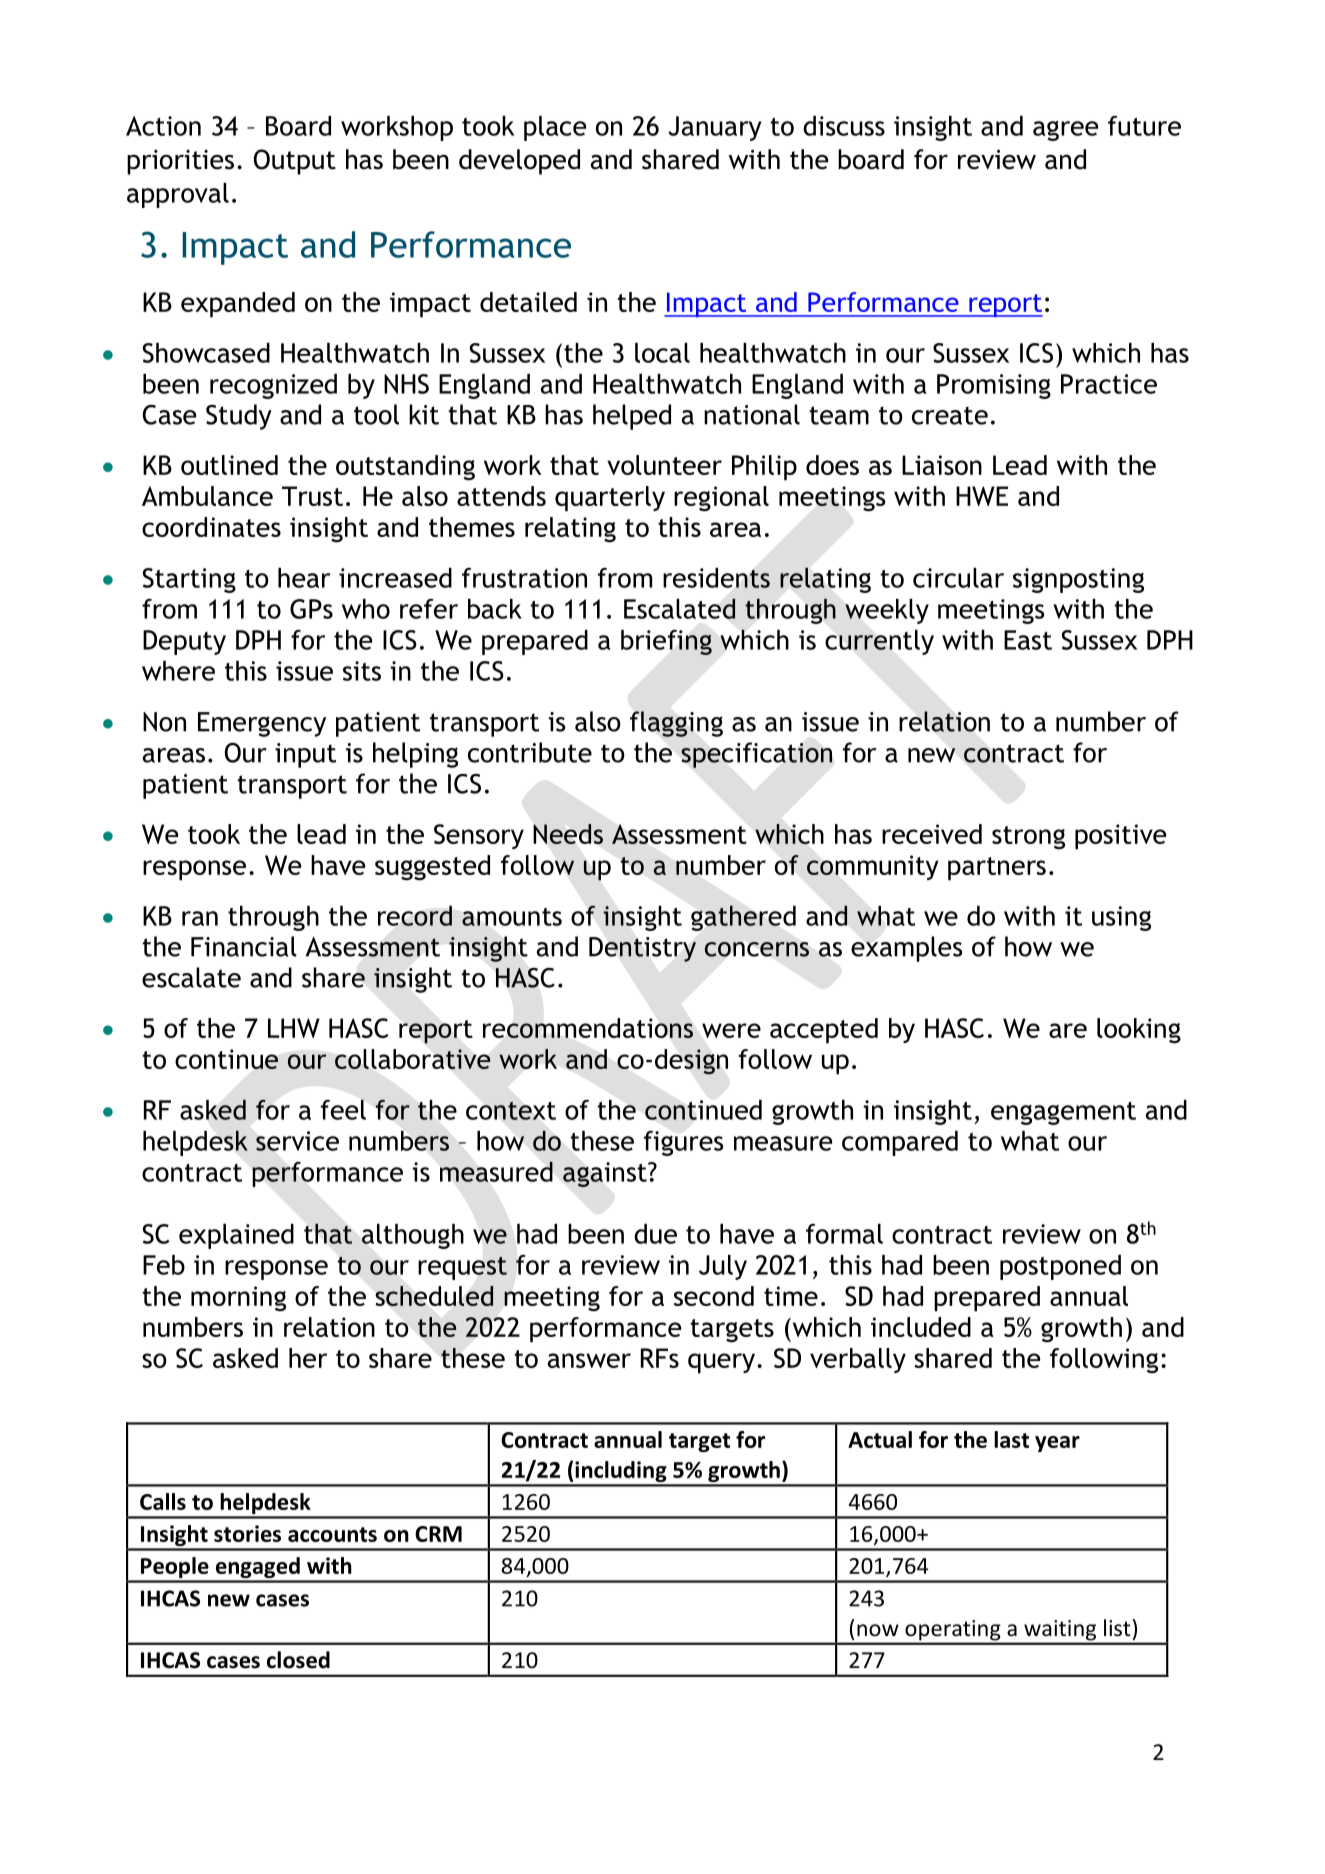 This screenshot has width=1325, height=1874. What do you see at coordinates (1028, 640) in the screenshot?
I see `East` at bounding box center [1028, 640].
